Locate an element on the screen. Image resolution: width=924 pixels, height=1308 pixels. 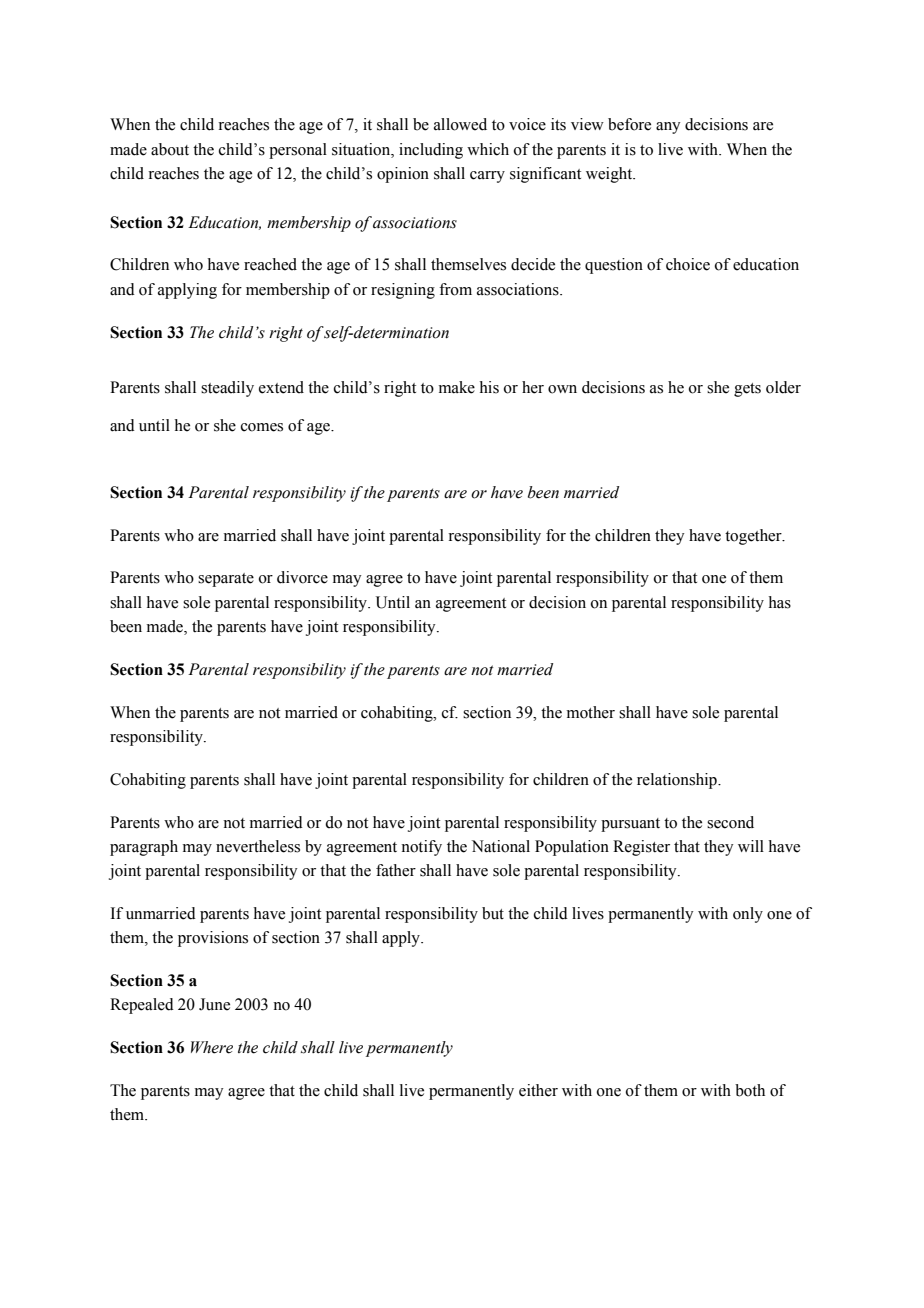
separate is located at coordinates (226, 580).
